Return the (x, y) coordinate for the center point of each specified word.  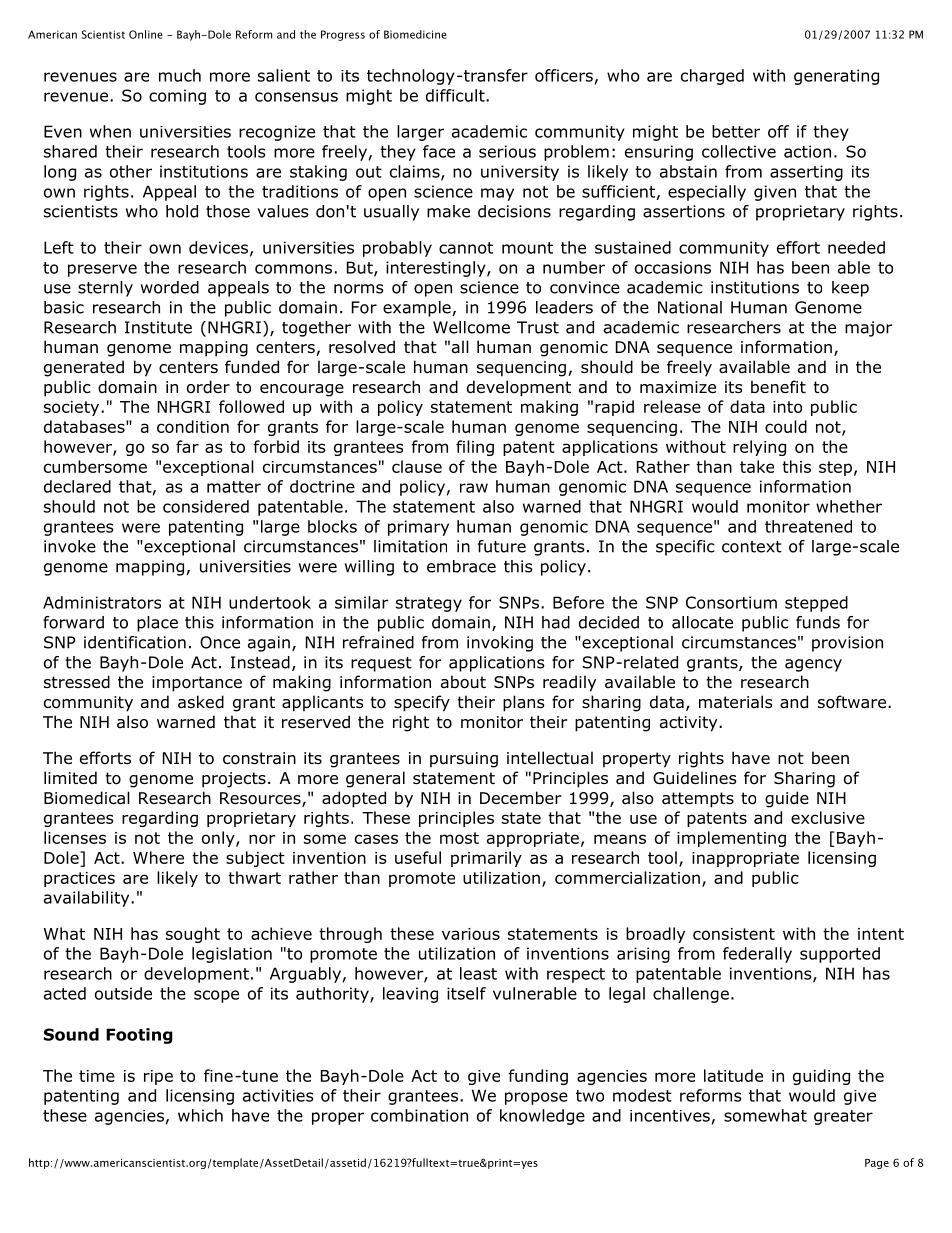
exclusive (828, 817)
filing (475, 448)
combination (419, 1115)
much (180, 75)
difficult (456, 95)
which (200, 1115)
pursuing (464, 760)
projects (234, 780)
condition (193, 426)
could (786, 426)
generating (836, 77)
